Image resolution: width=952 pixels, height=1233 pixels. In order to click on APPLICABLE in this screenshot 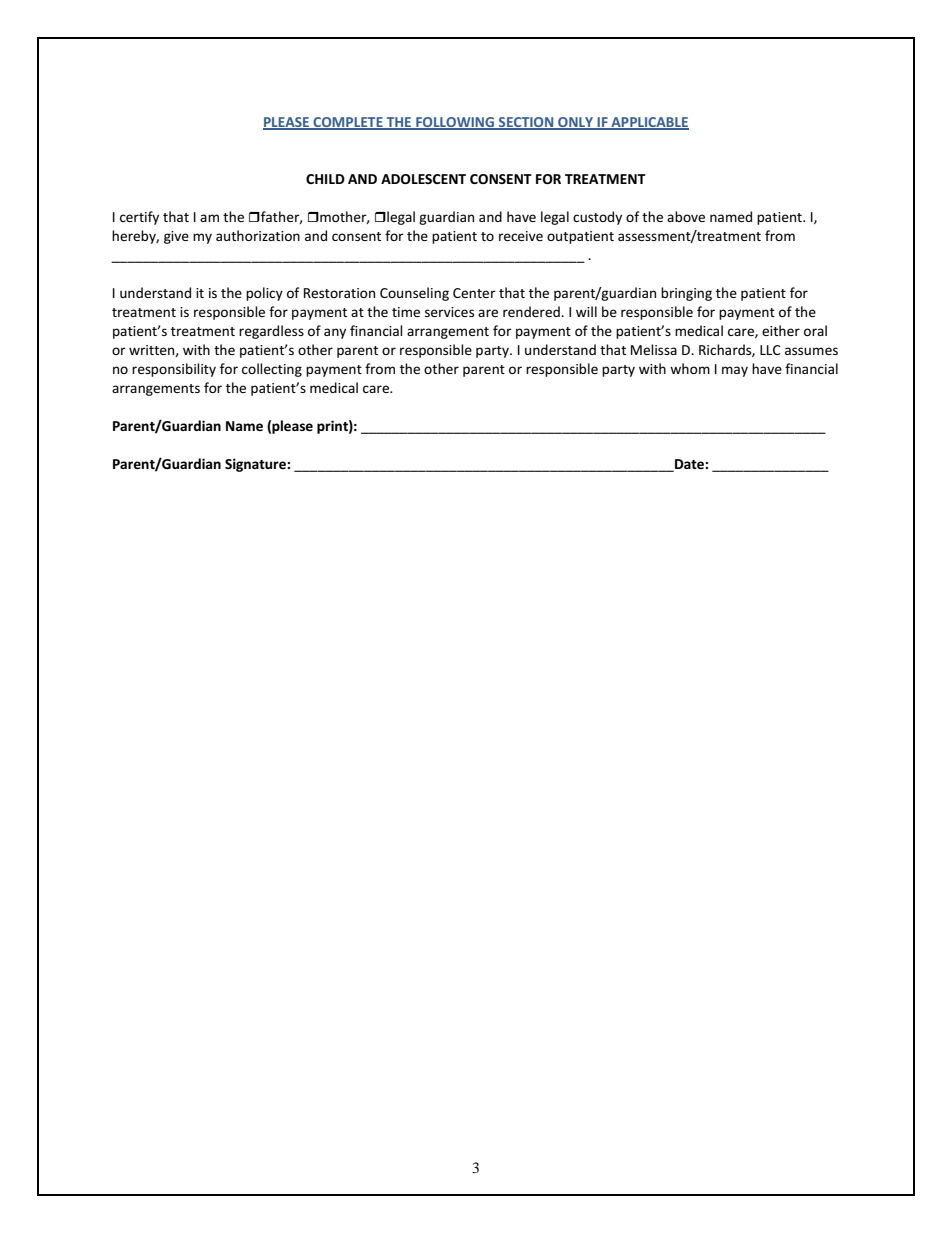, I will do `click(649, 123)`.
